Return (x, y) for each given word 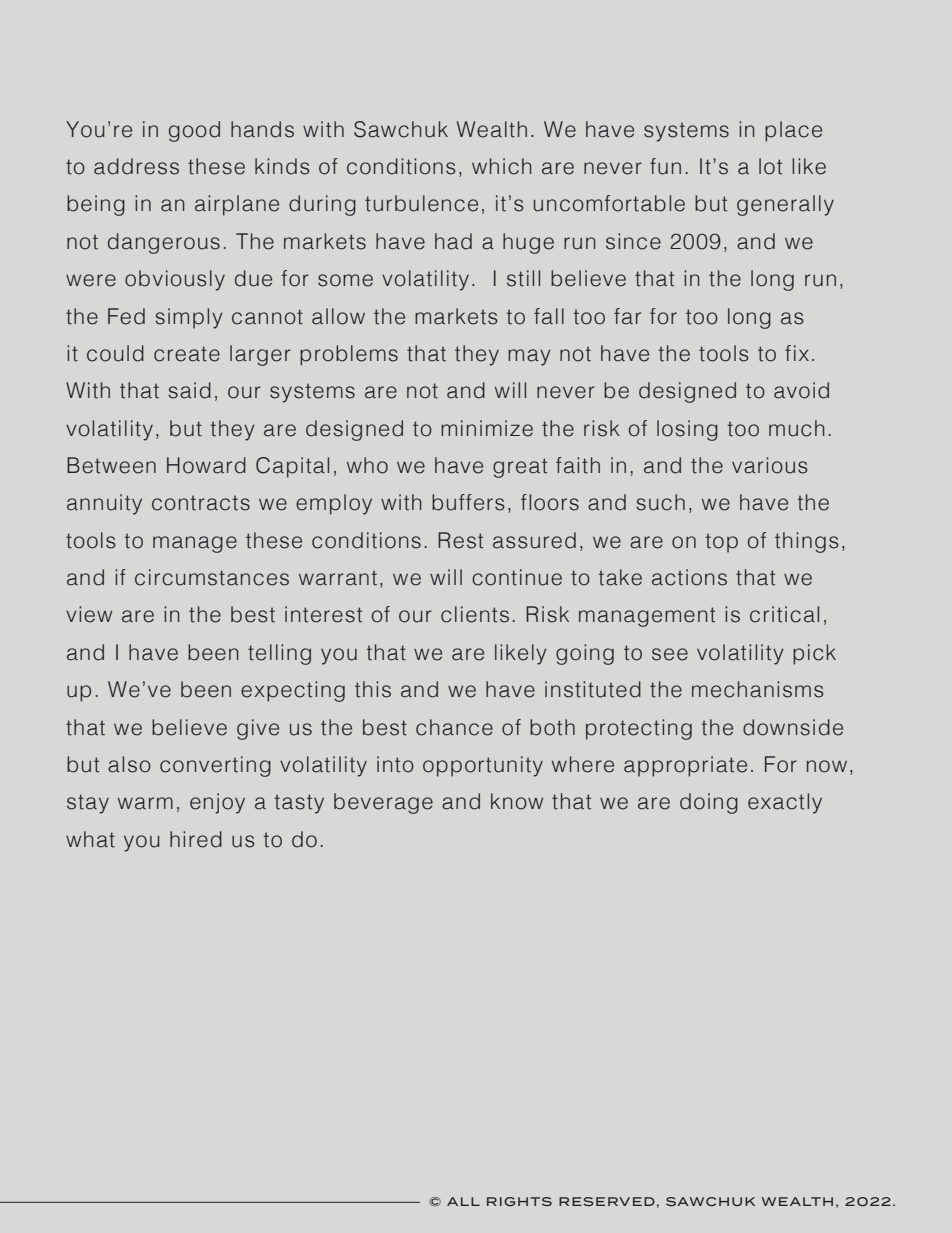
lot (770, 166)
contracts (201, 503)
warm (145, 803)
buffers (468, 502)
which (502, 166)
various (769, 465)
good (194, 131)
